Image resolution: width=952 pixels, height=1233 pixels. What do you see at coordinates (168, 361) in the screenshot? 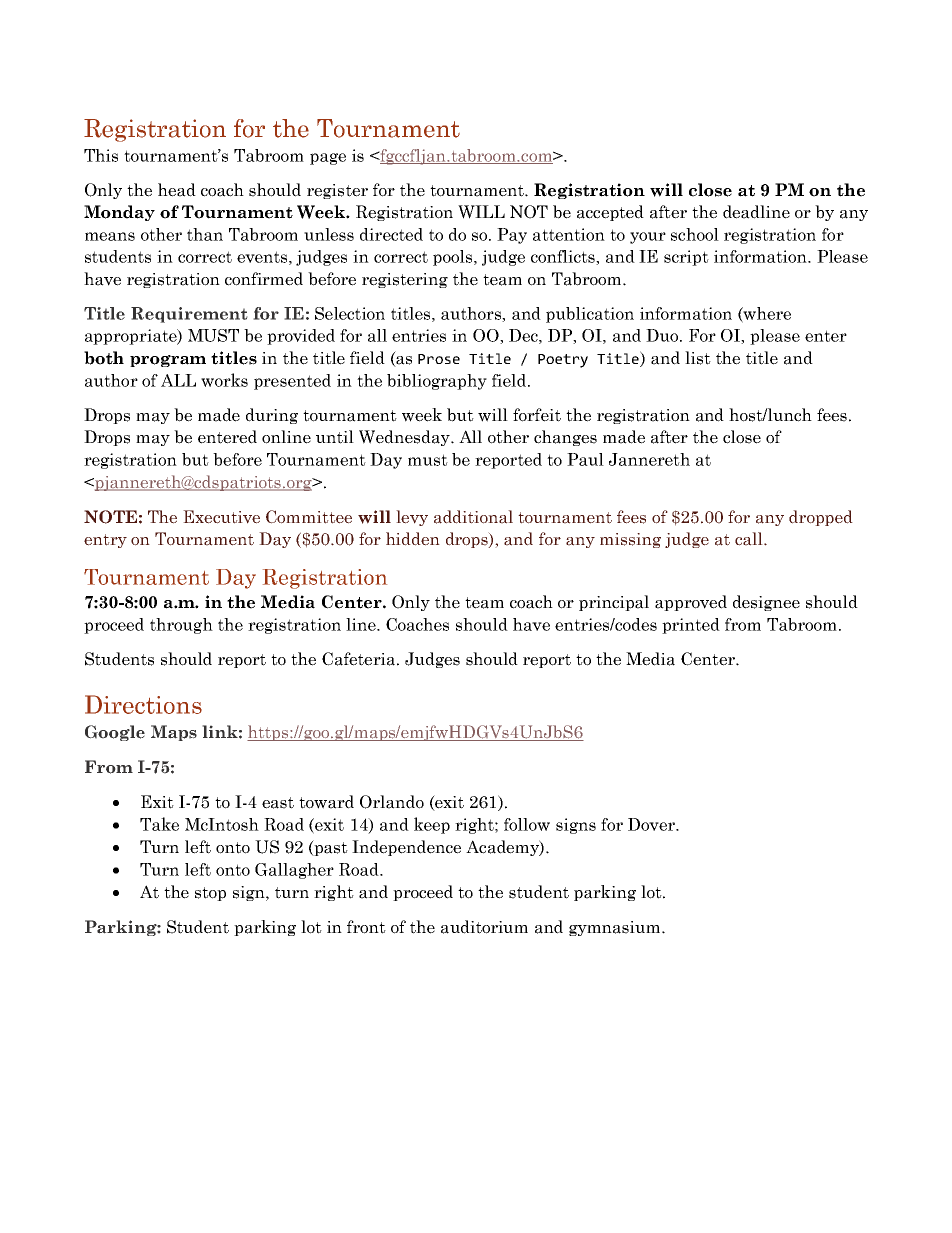
I see `program` at bounding box center [168, 361].
